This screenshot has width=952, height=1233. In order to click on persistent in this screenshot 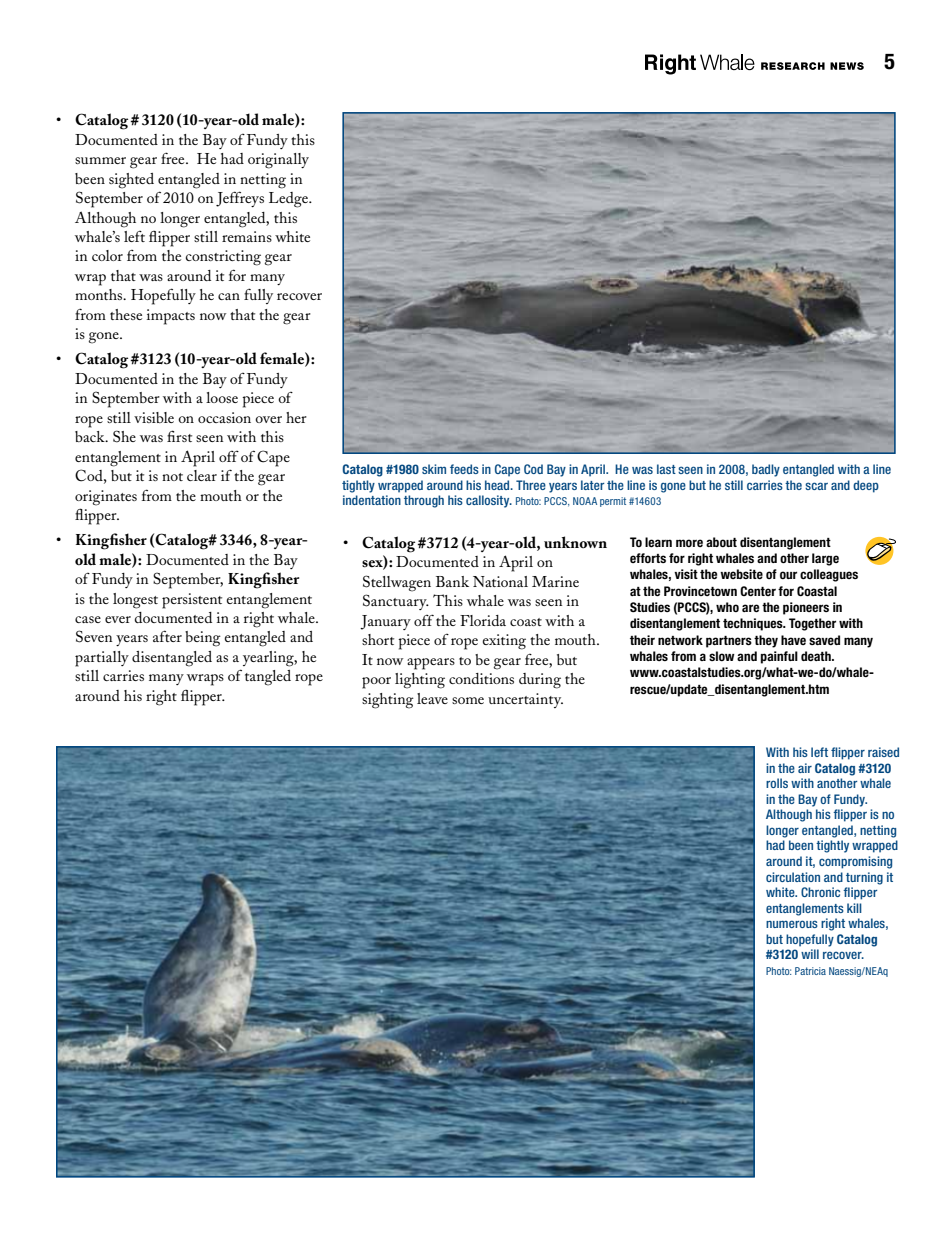, I will do `click(192, 601)`.
